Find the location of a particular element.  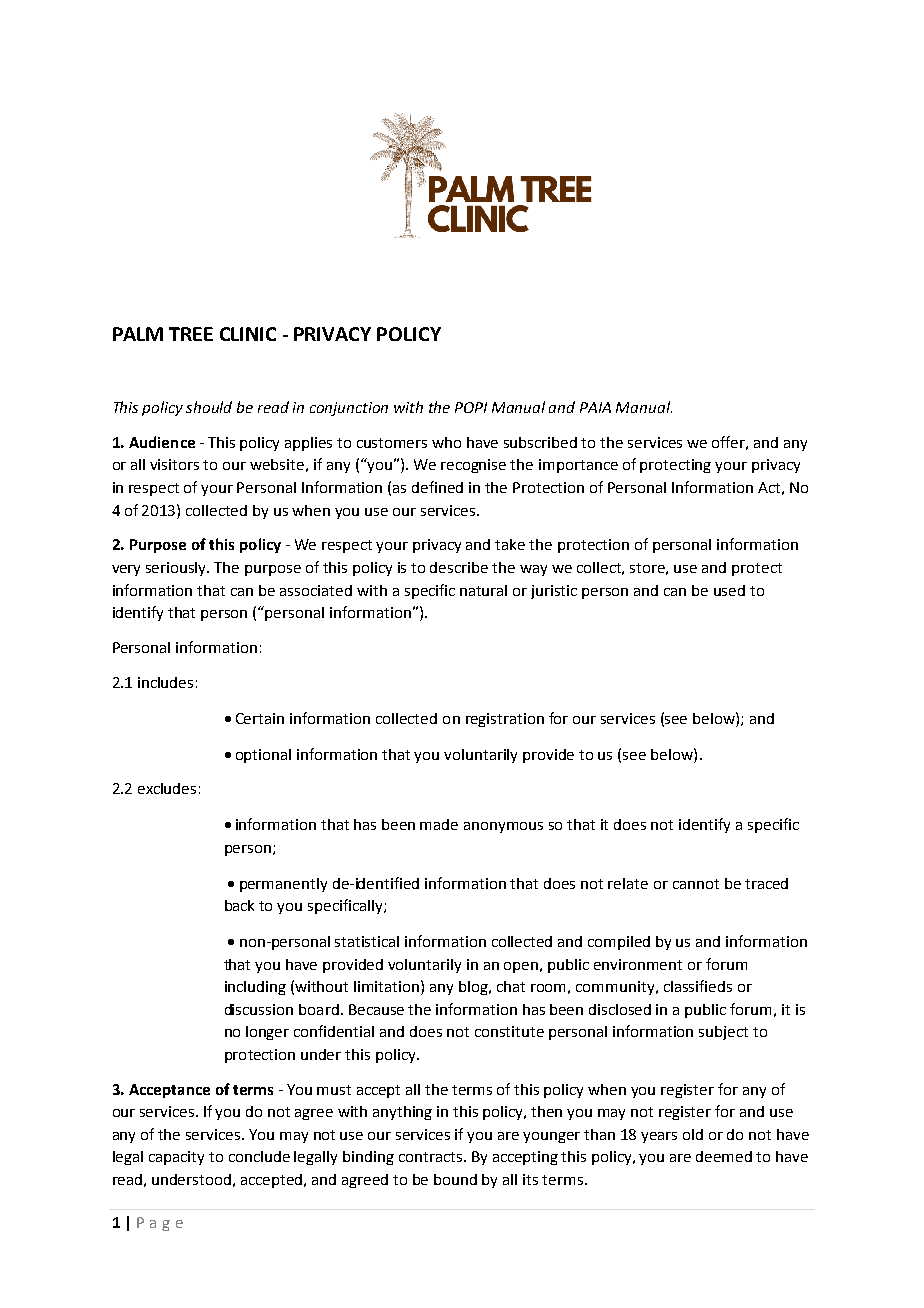

used is located at coordinates (729, 590).
